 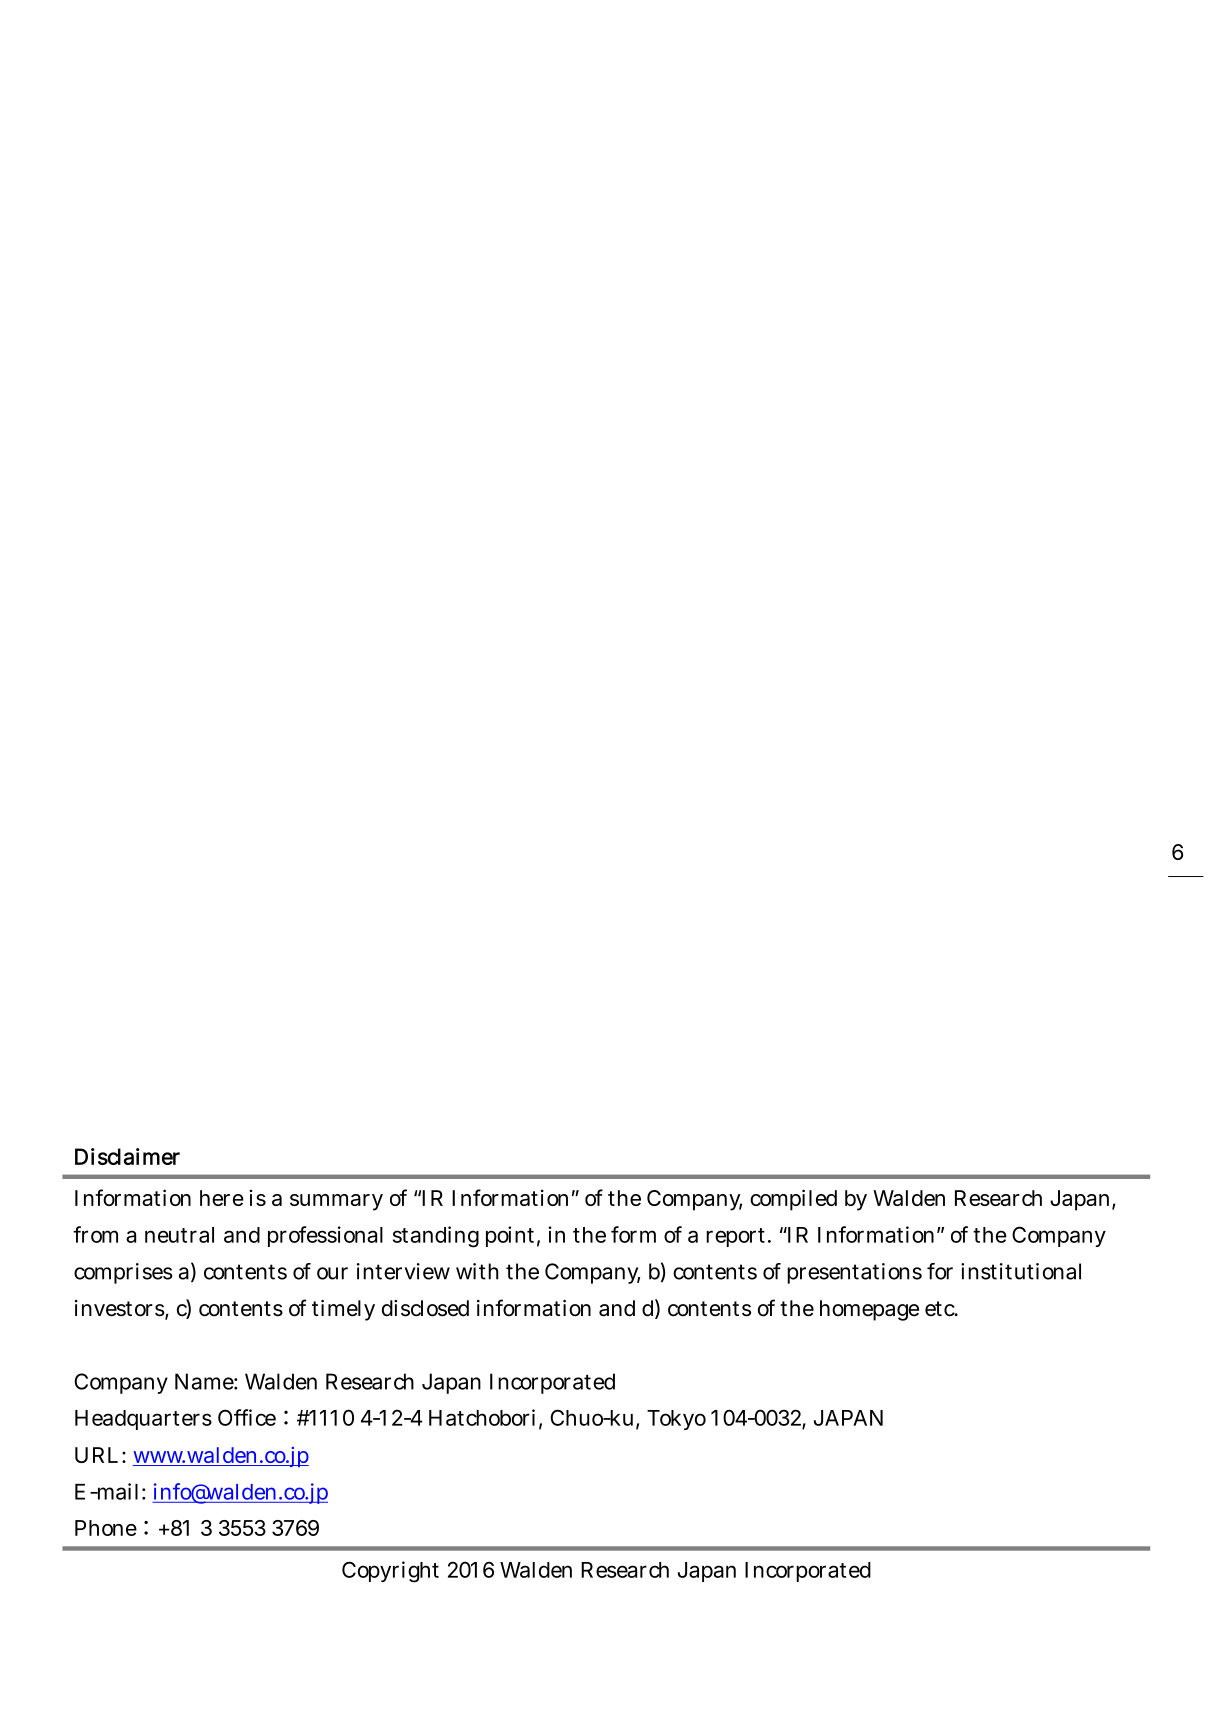 What do you see at coordinates (96, 1455) in the screenshot?
I see `URL` at bounding box center [96, 1455].
